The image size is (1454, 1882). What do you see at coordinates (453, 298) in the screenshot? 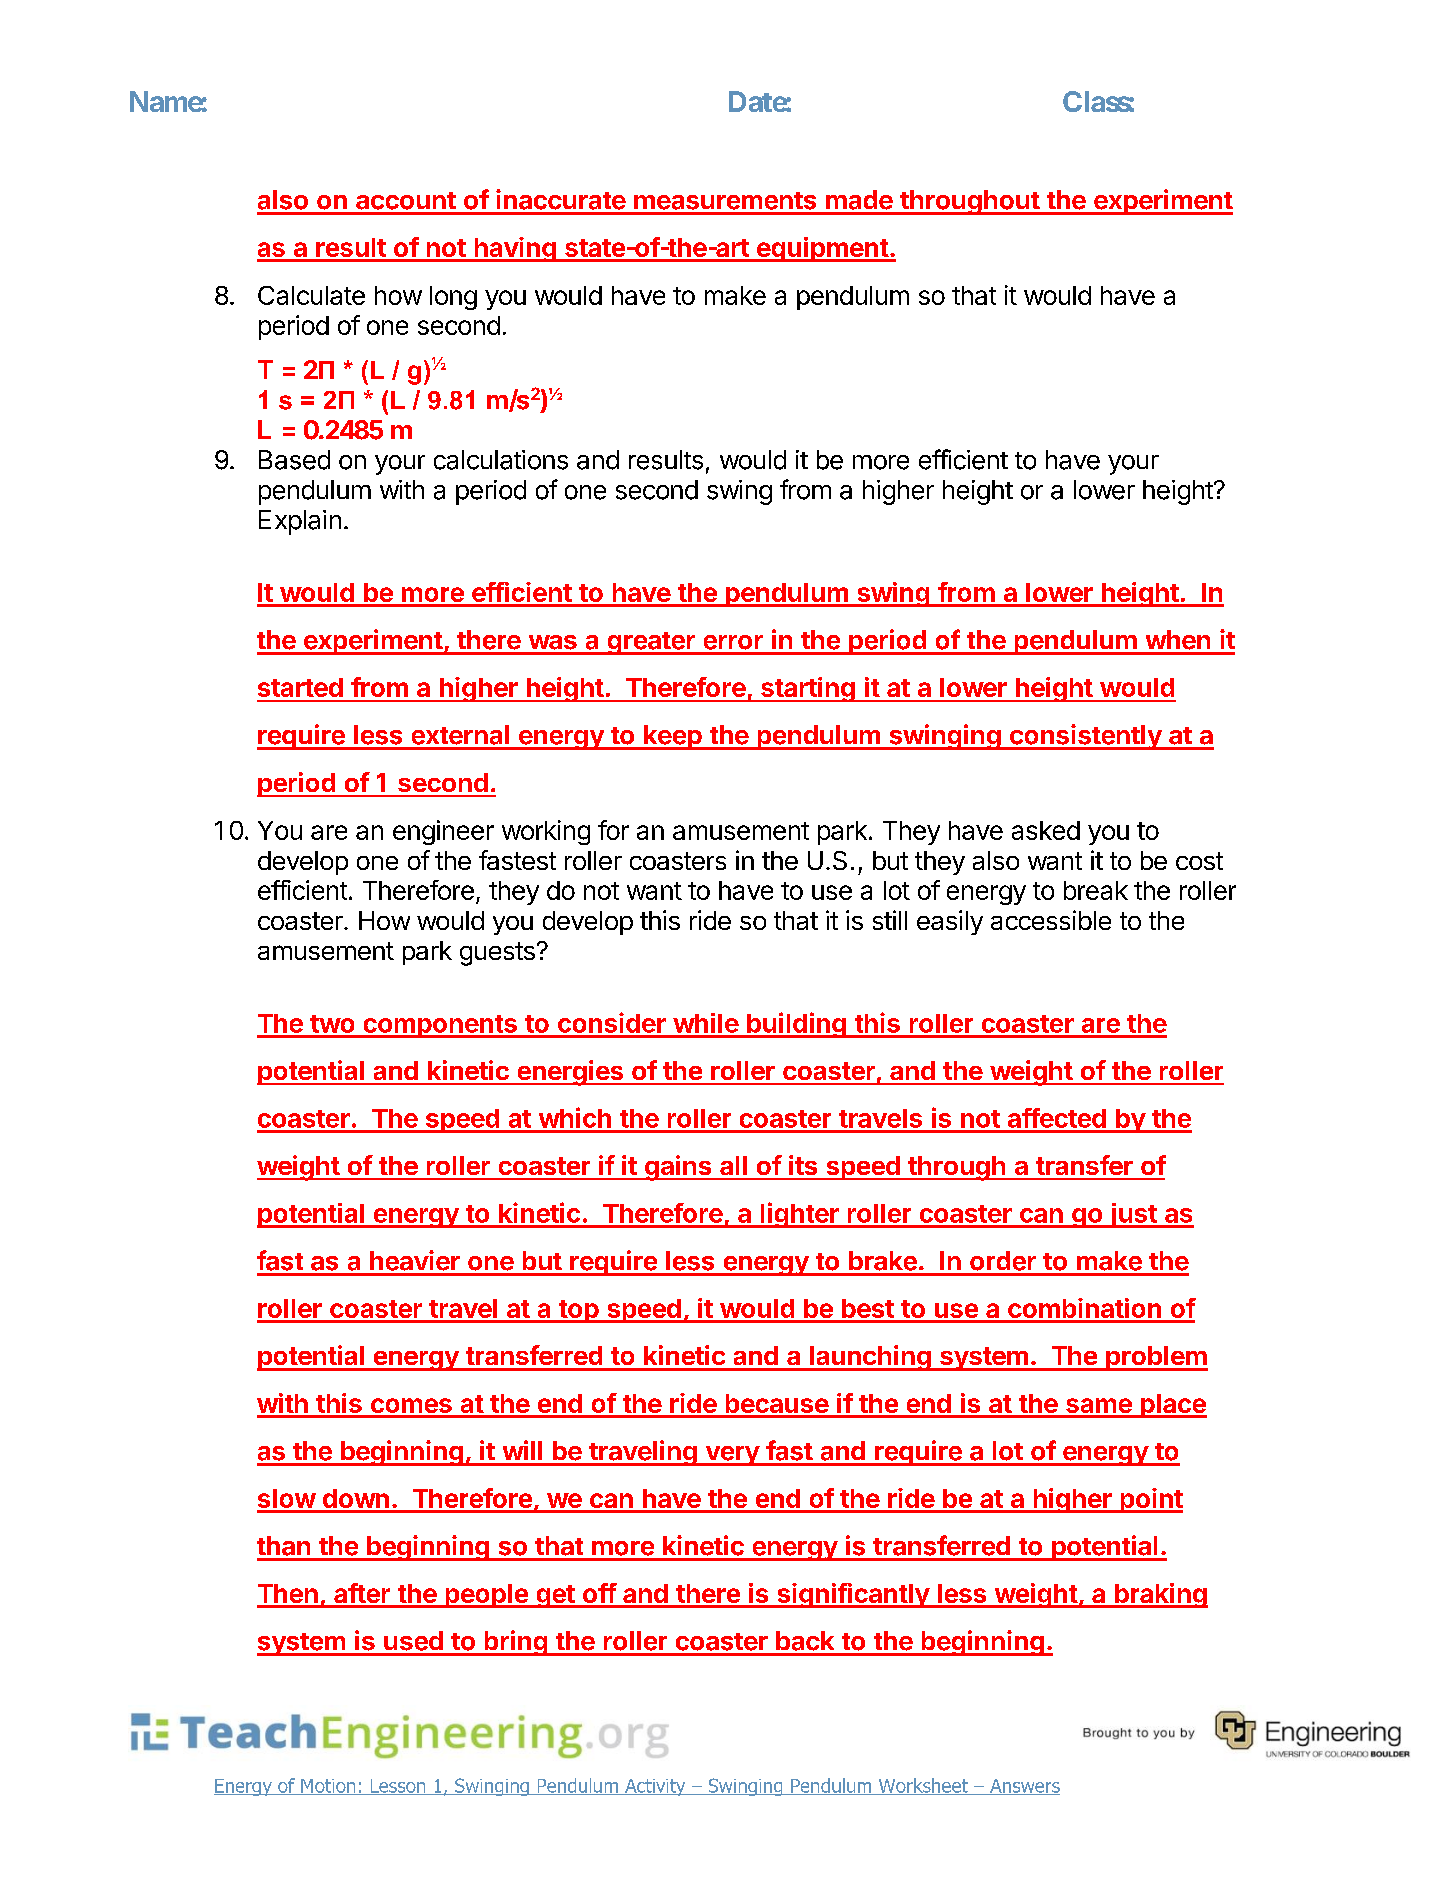
I see `long` at bounding box center [453, 298].
